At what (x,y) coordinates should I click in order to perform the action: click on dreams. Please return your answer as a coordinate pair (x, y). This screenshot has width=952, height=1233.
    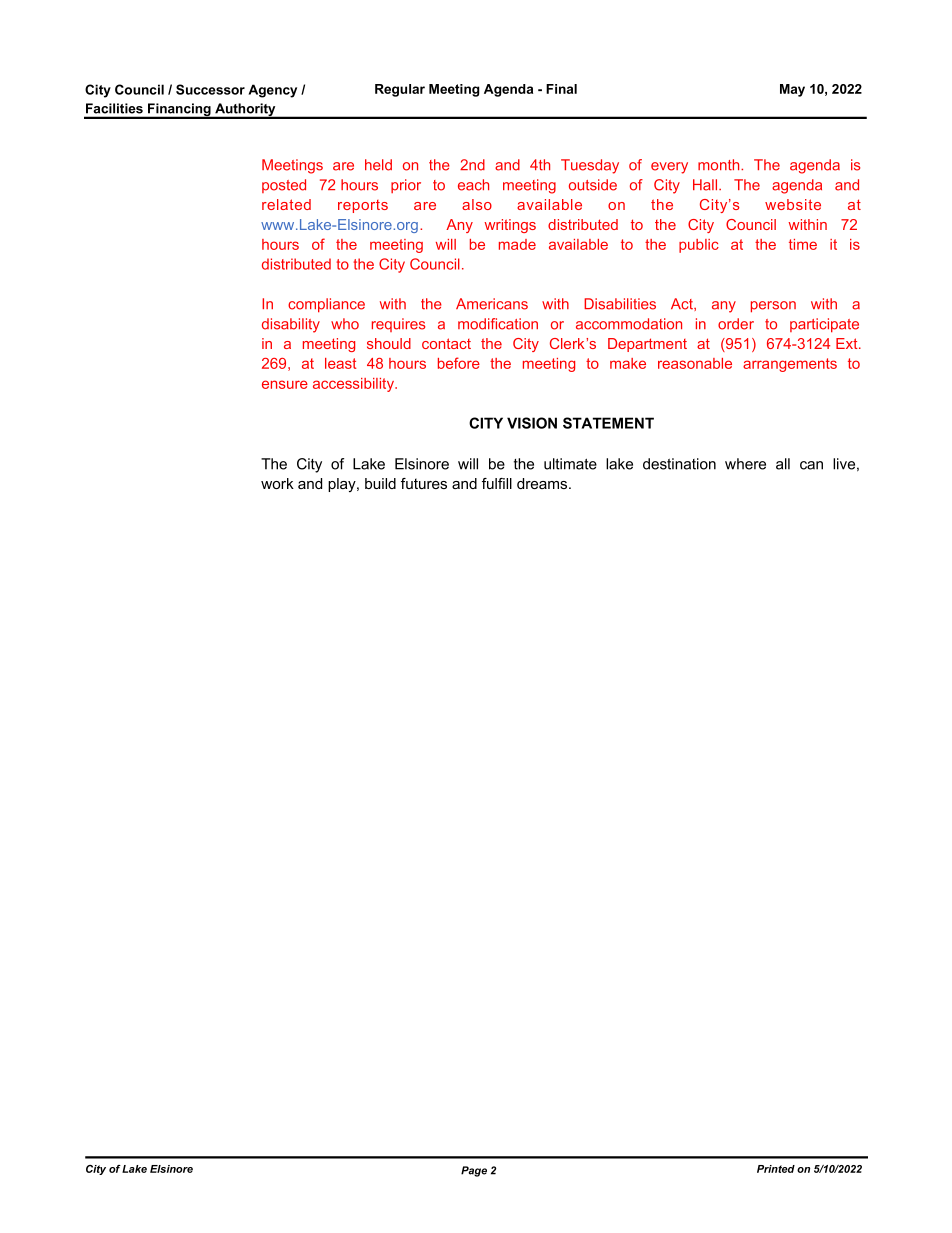
    Looking at the image, I should click on (543, 483).
